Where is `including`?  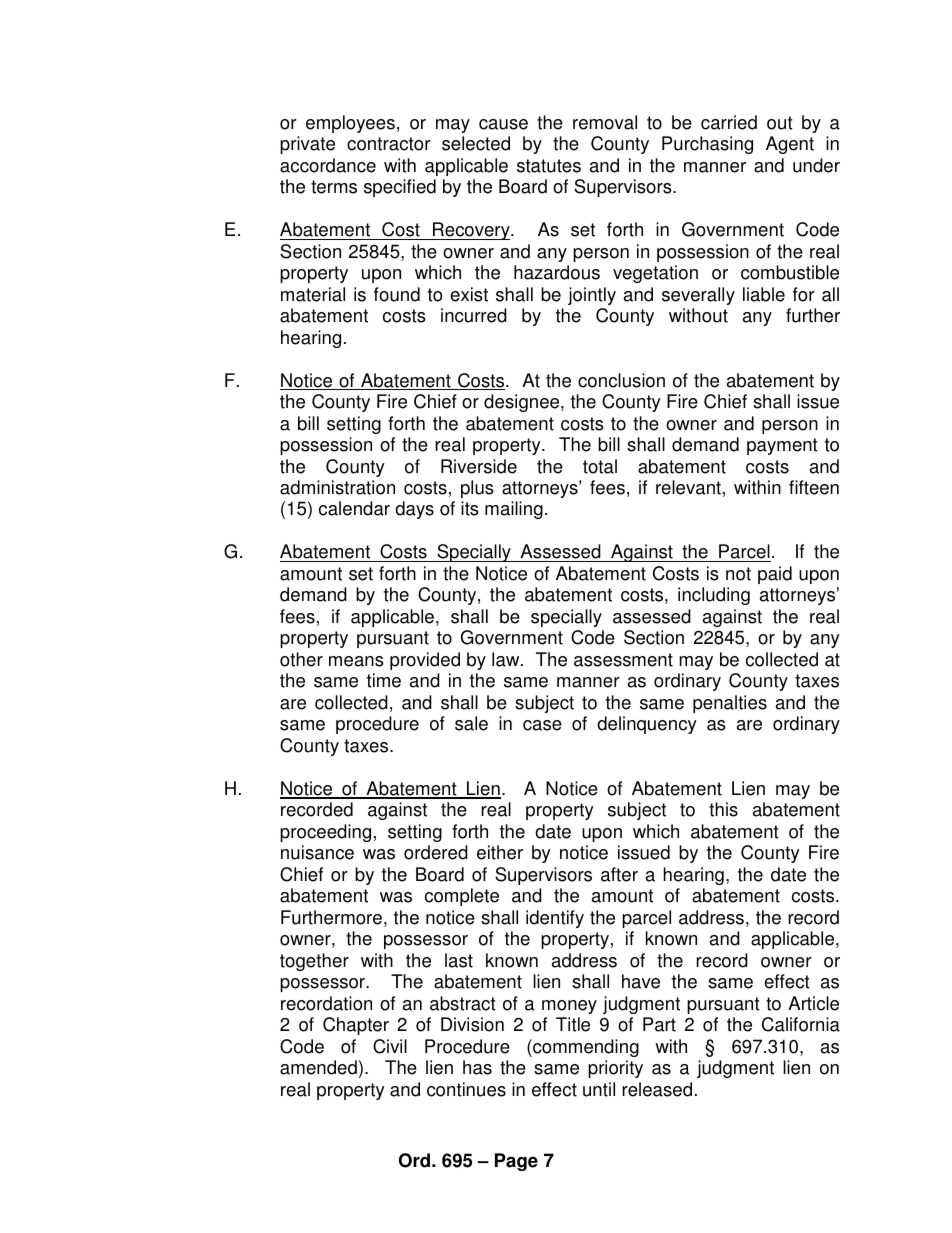
including is located at coordinates (714, 596).
